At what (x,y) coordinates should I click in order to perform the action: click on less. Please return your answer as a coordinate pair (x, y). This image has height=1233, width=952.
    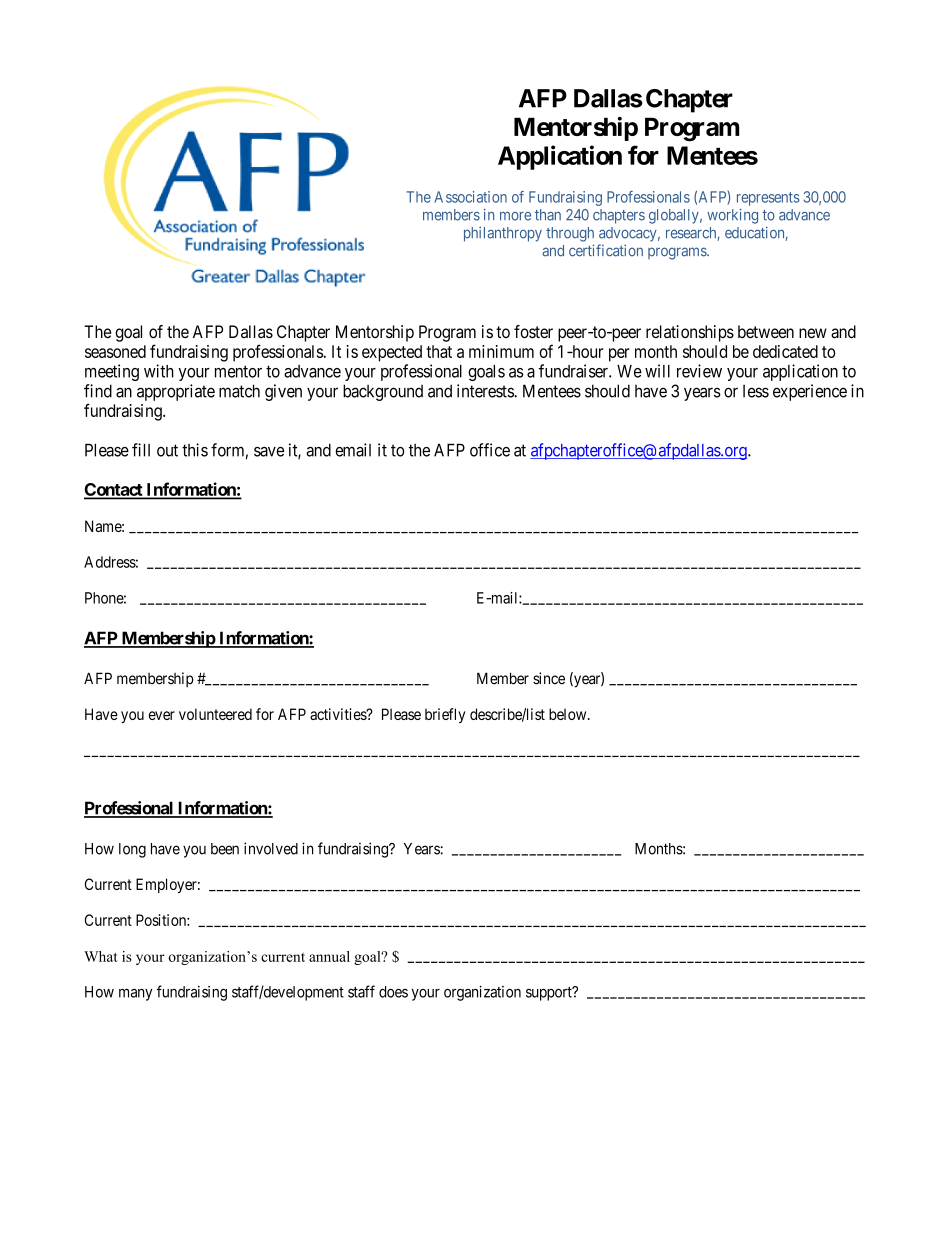
    Looking at the image, I should click on (756, 391).
